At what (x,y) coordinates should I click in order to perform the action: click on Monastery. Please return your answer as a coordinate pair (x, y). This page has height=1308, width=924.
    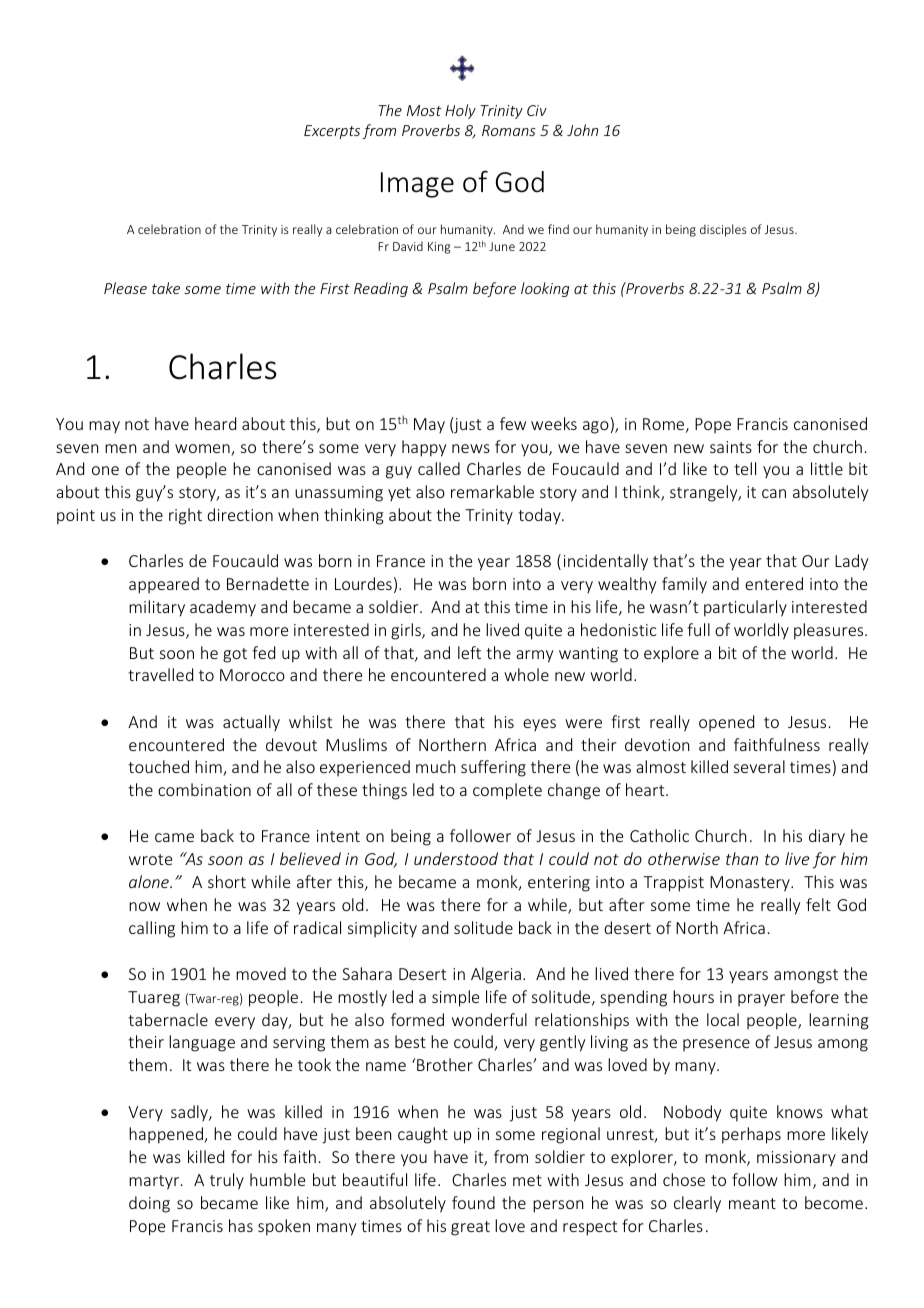
    Looking at the image, I should click on (751, 884).
